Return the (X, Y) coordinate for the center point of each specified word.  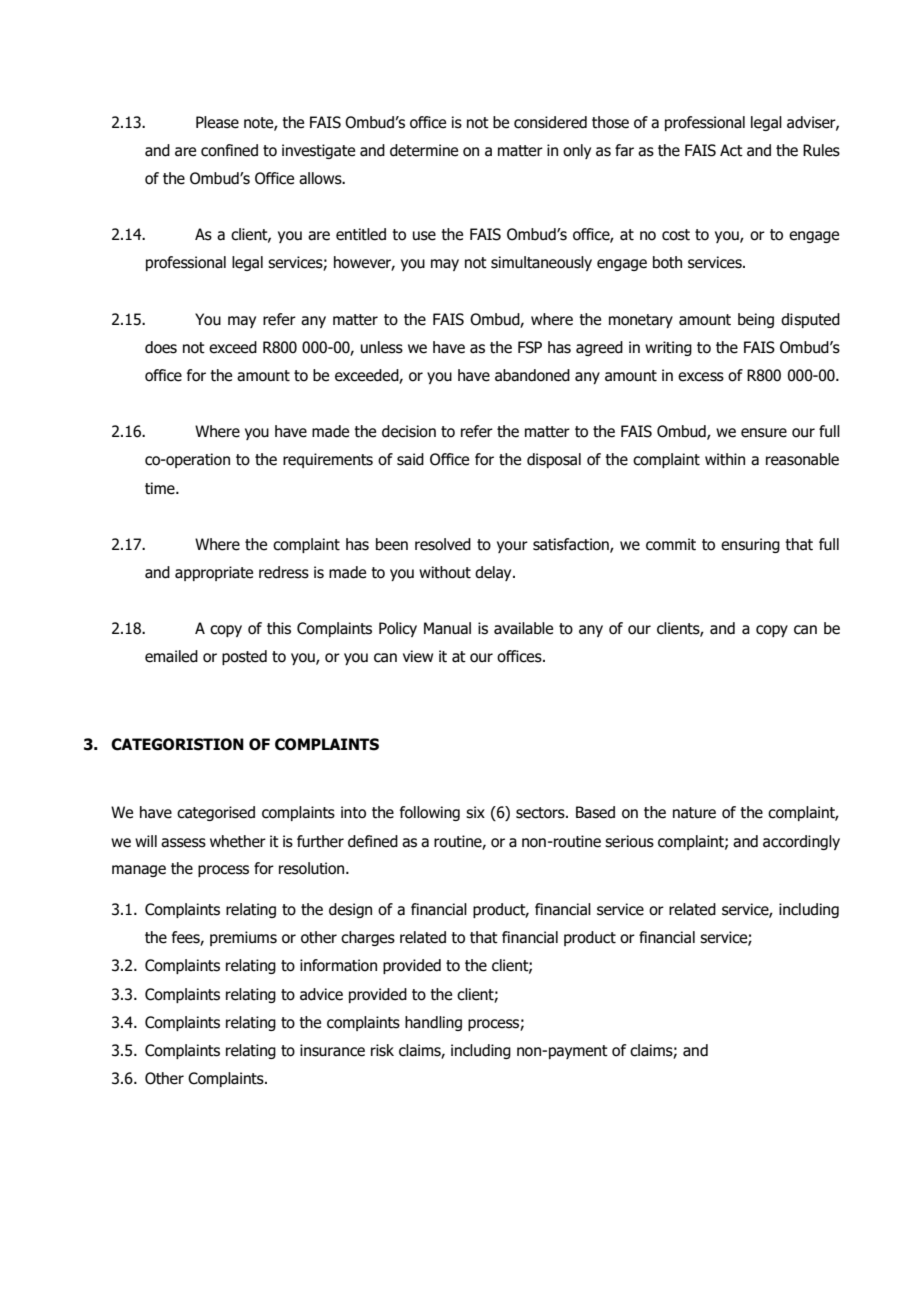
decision (409, 431)
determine (424, 150)
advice (321, 994)
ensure (764, 433)
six (475, 812)
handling (433, 1023)
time (161, 488)
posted (244, 657)
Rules (821, 150)
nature (694, 813)
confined (229, 150)
